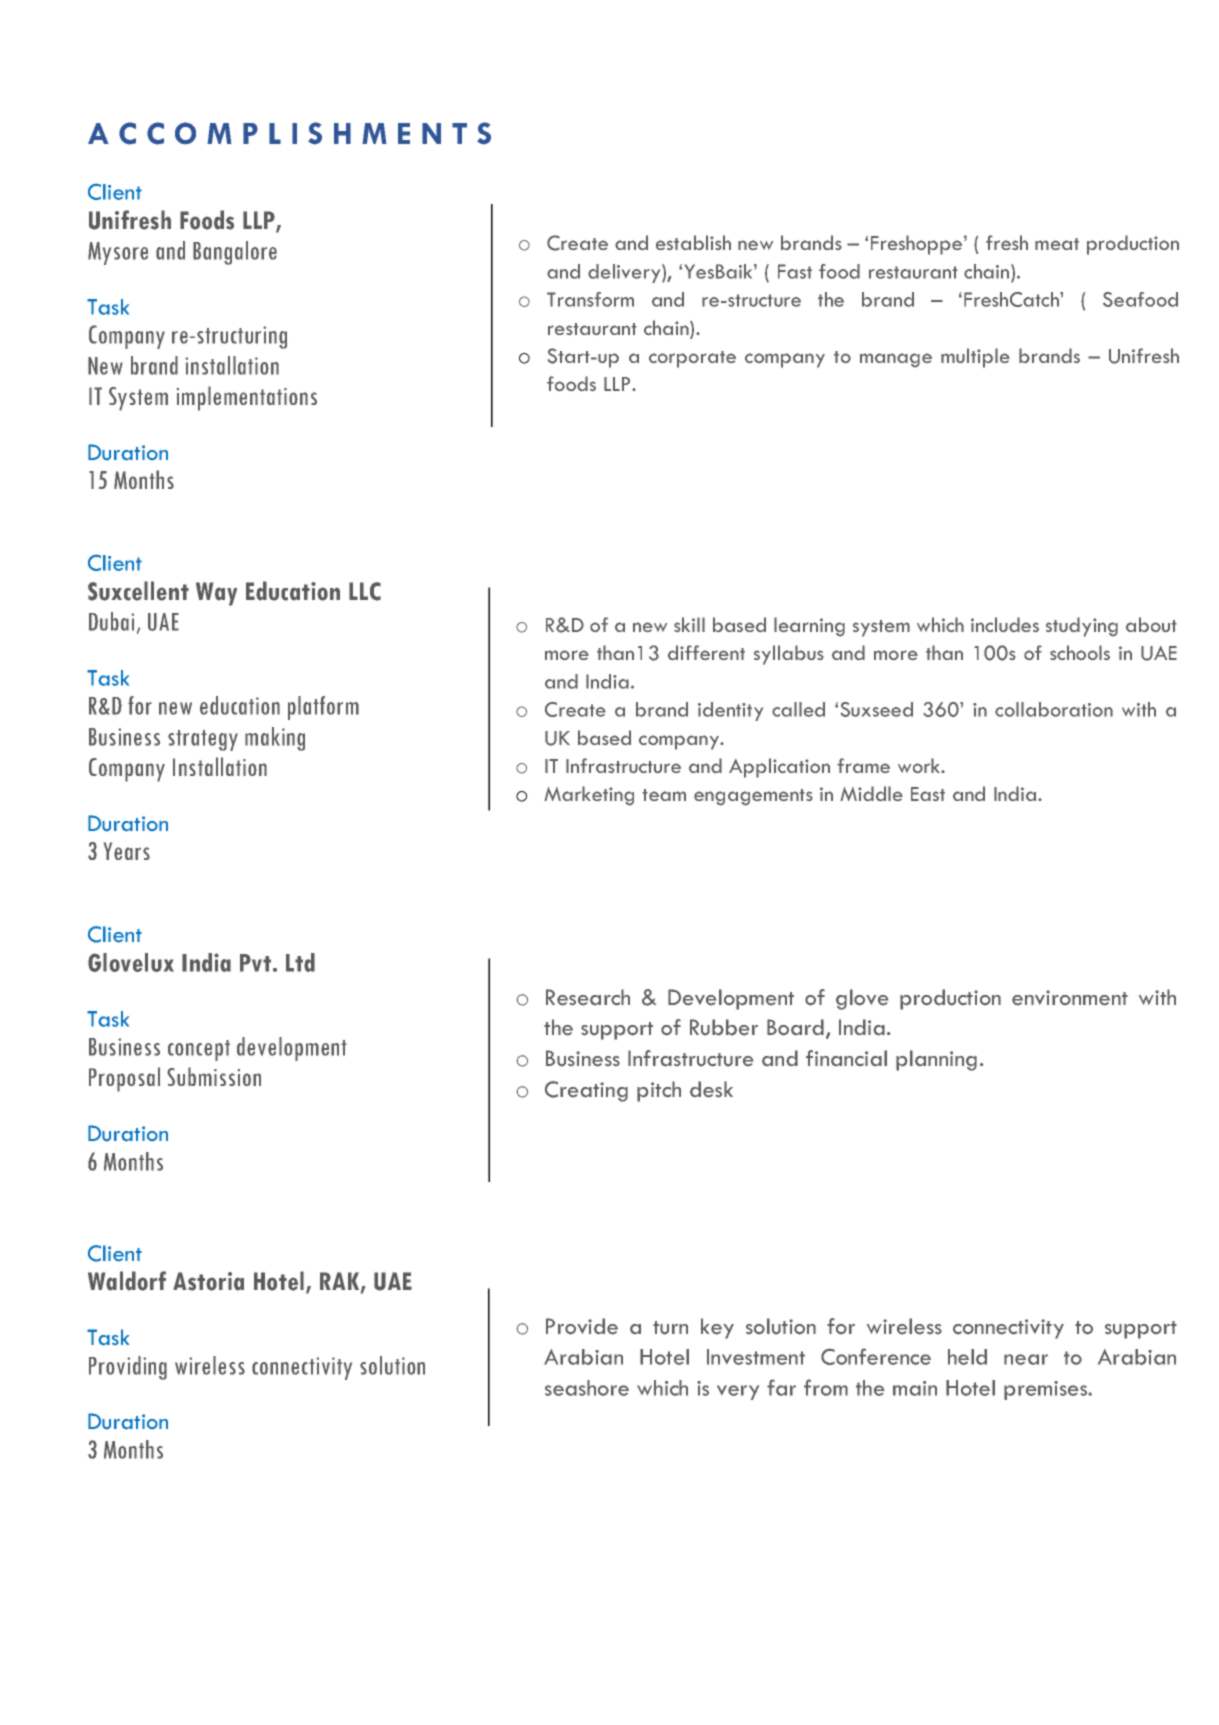 The width and height of the page is (1219, 1725). Describe the element at coordinates (235, 253) in the page. I see `Bangalore` at that location.
